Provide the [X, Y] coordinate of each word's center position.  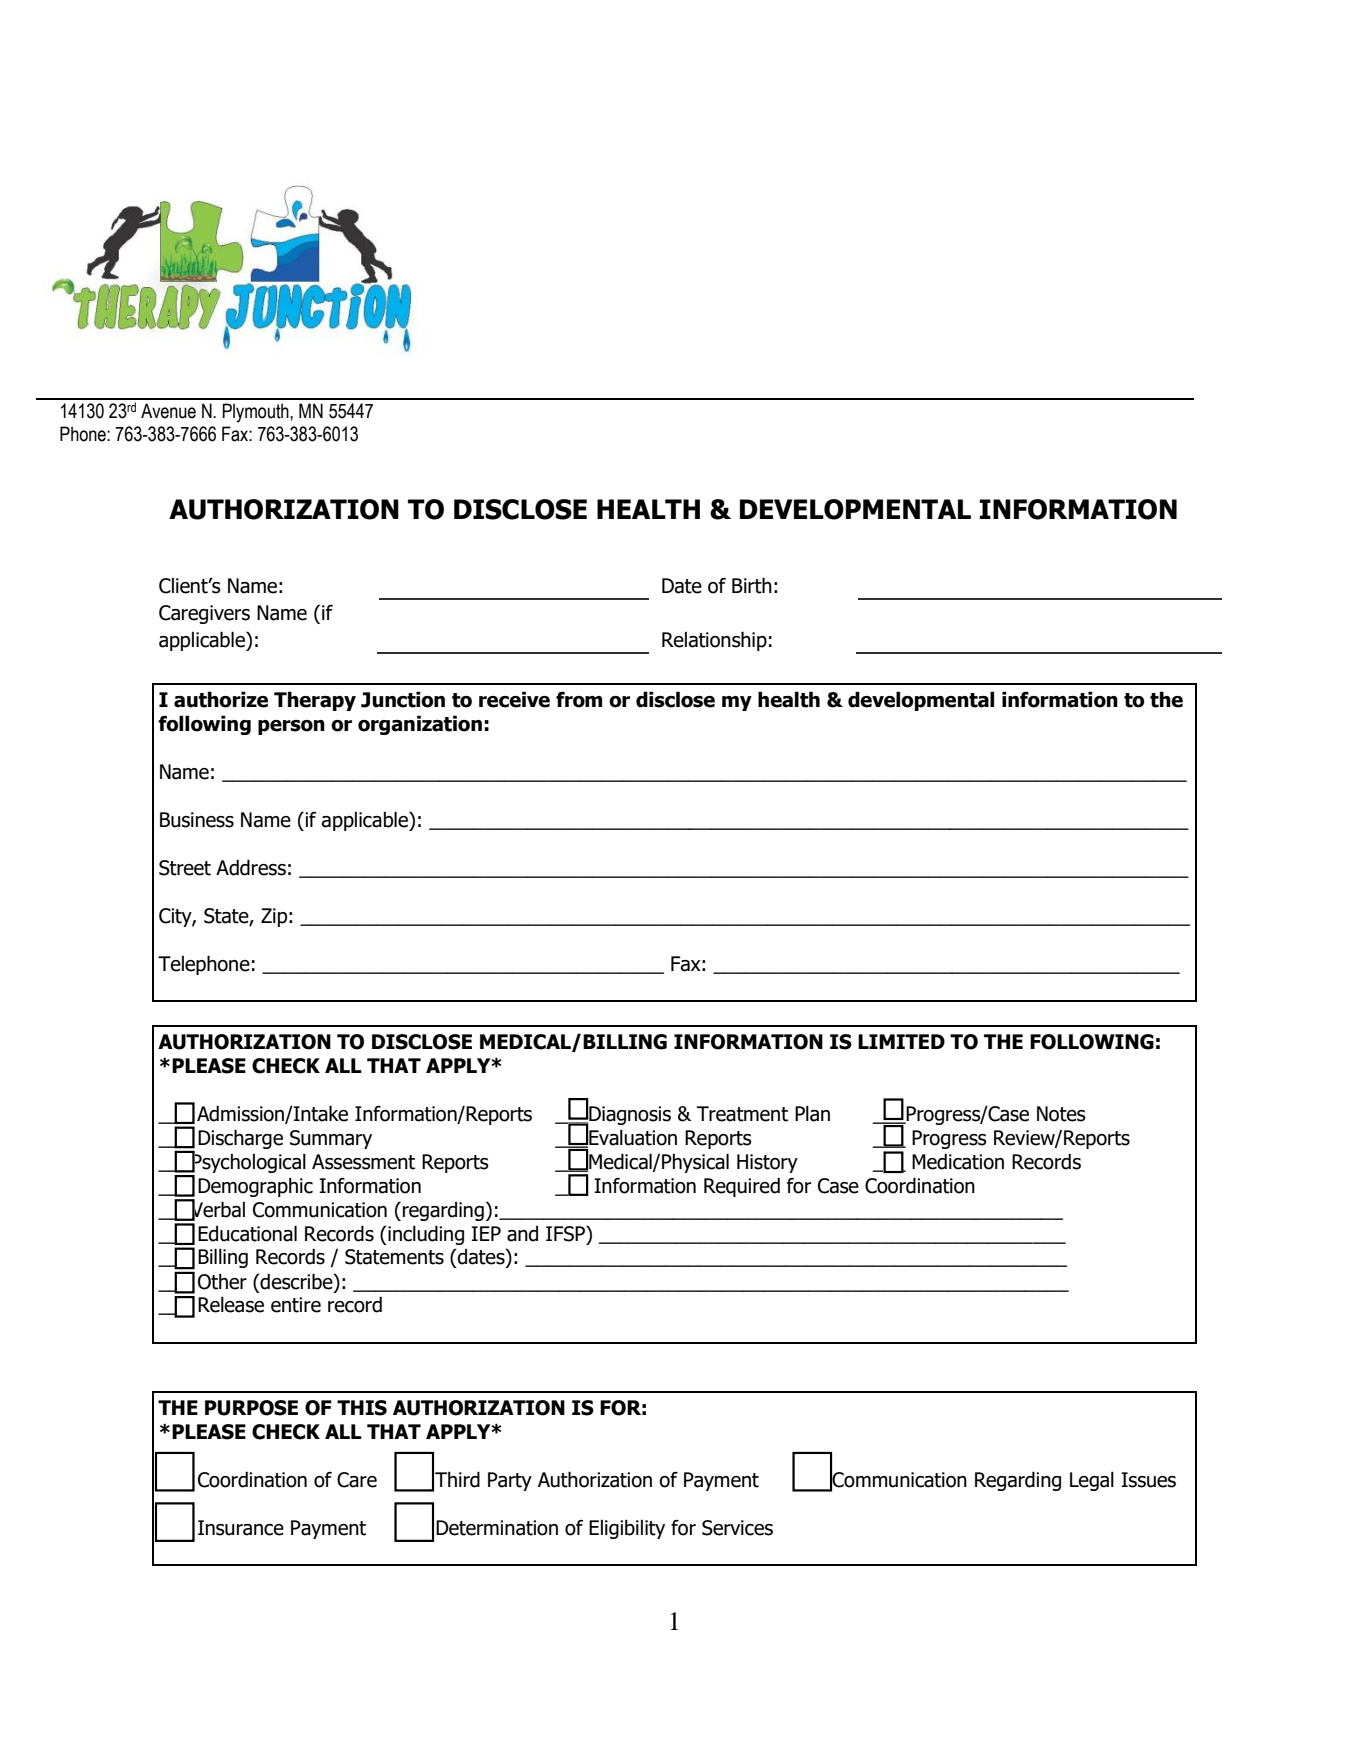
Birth [752, 585]
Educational [247, 1233]
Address [251, 867]
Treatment [742, 1114]
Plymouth [256, 413]
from [579, 699]
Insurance [241, 1528]
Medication [958, 1161]
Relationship [714, 641]
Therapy [315, 701]
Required [742, 1187]
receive [514, 699]
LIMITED [901, 1041]
